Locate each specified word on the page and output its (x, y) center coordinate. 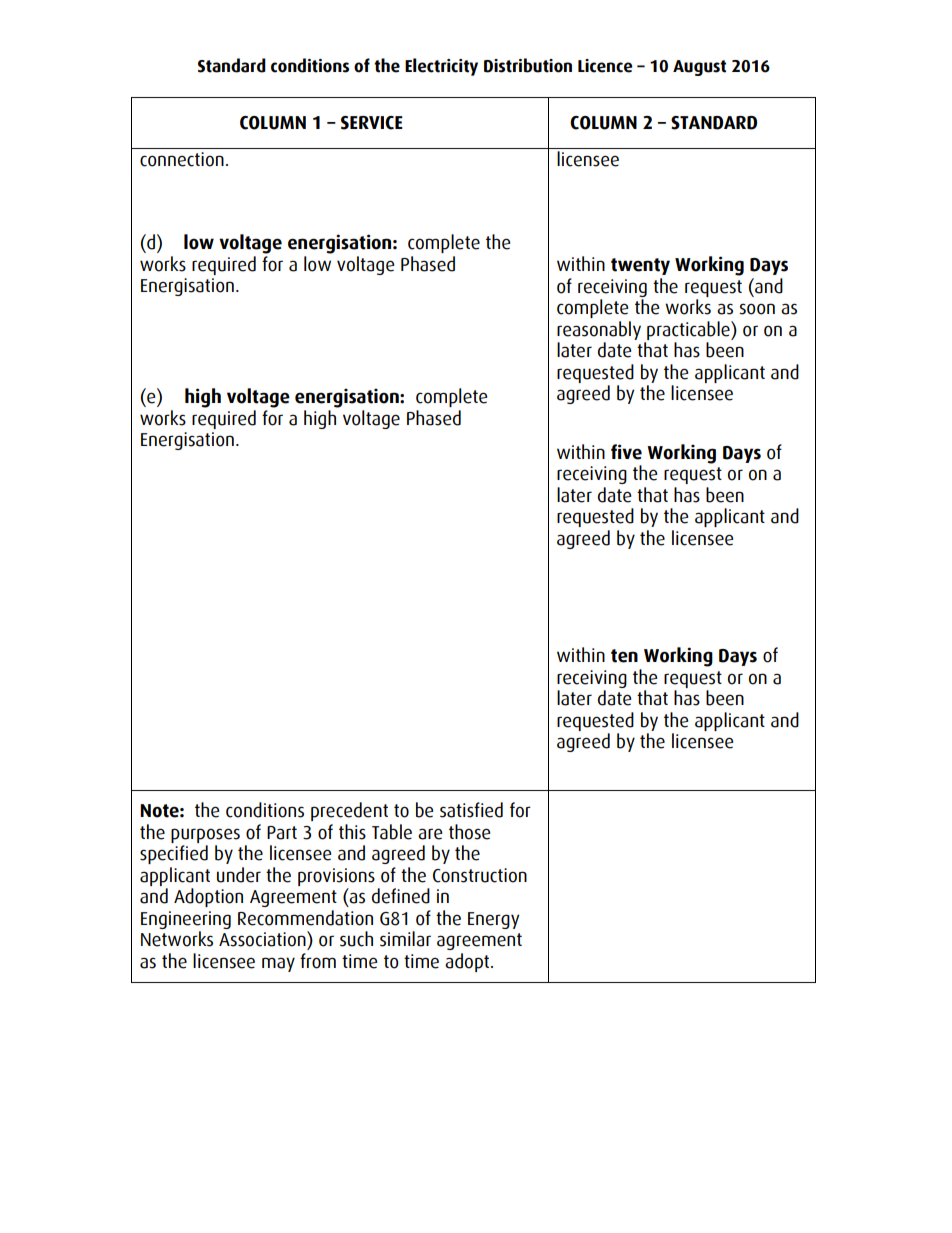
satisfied (471, 810)
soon (757, 309)
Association (263, 939)
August (699, 68)
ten (624, 656)
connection (182, 159)
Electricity (441, 67)
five (626, 452)
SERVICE (372, 123)
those (469, 832)
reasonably (599, 330)
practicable (689, 330)
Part (282, 833)
